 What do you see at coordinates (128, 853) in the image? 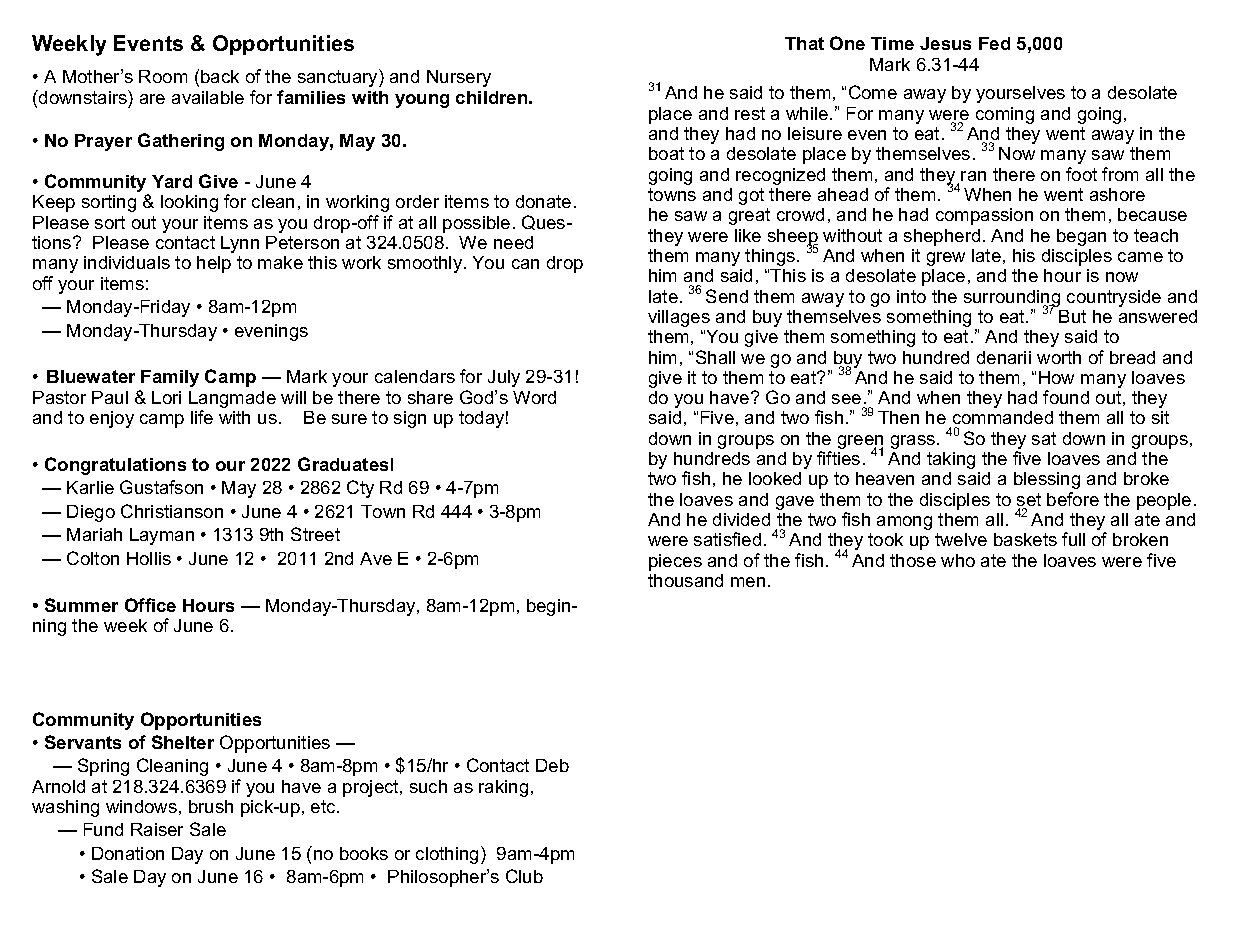
I see `Donation` at bounding box center [128, 853].
